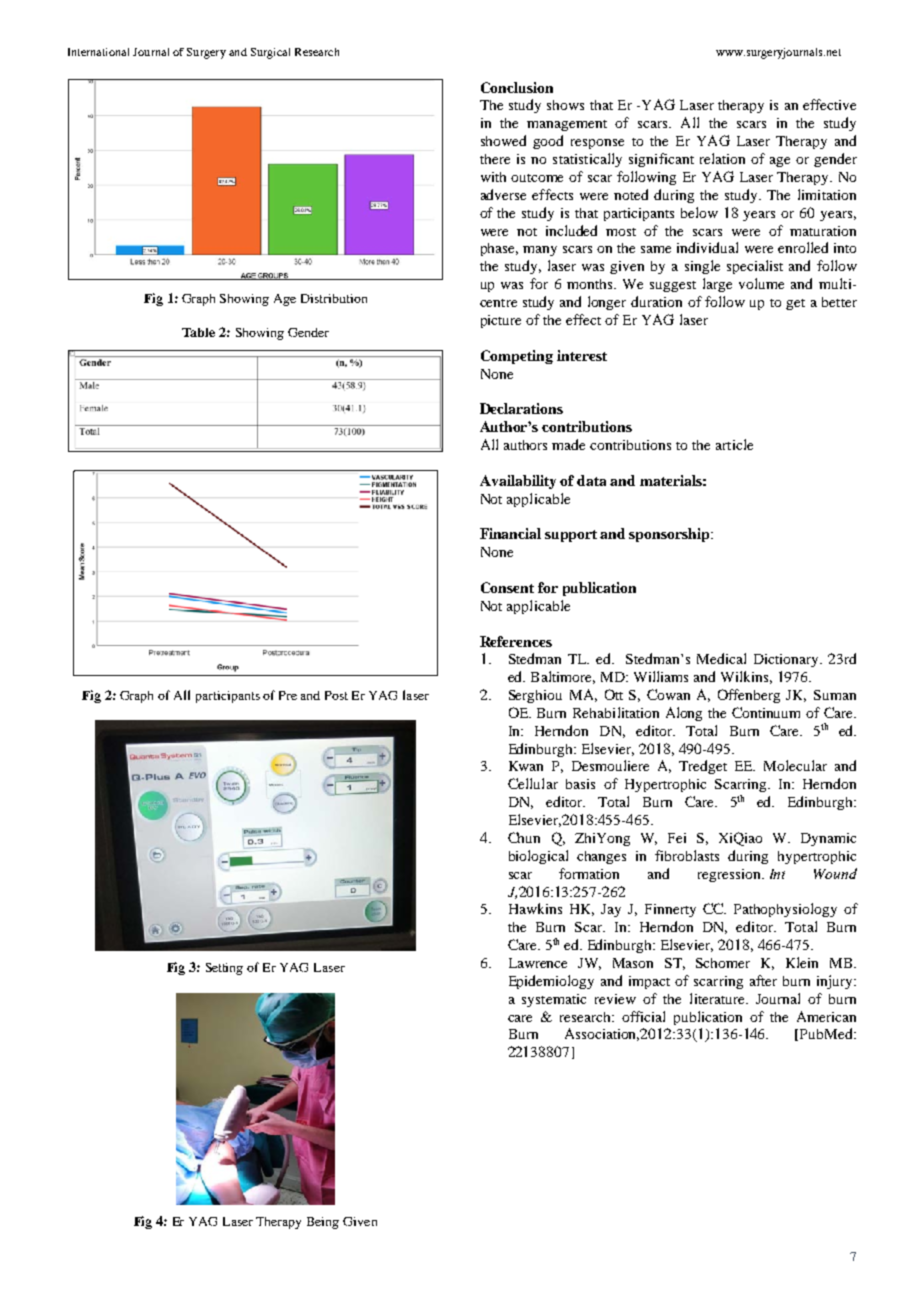 The height and width of the screenshot is (1308, 924). Describe the element at coordinates (517, 87) in the screenshot. I see `Conclusion` at that location.
